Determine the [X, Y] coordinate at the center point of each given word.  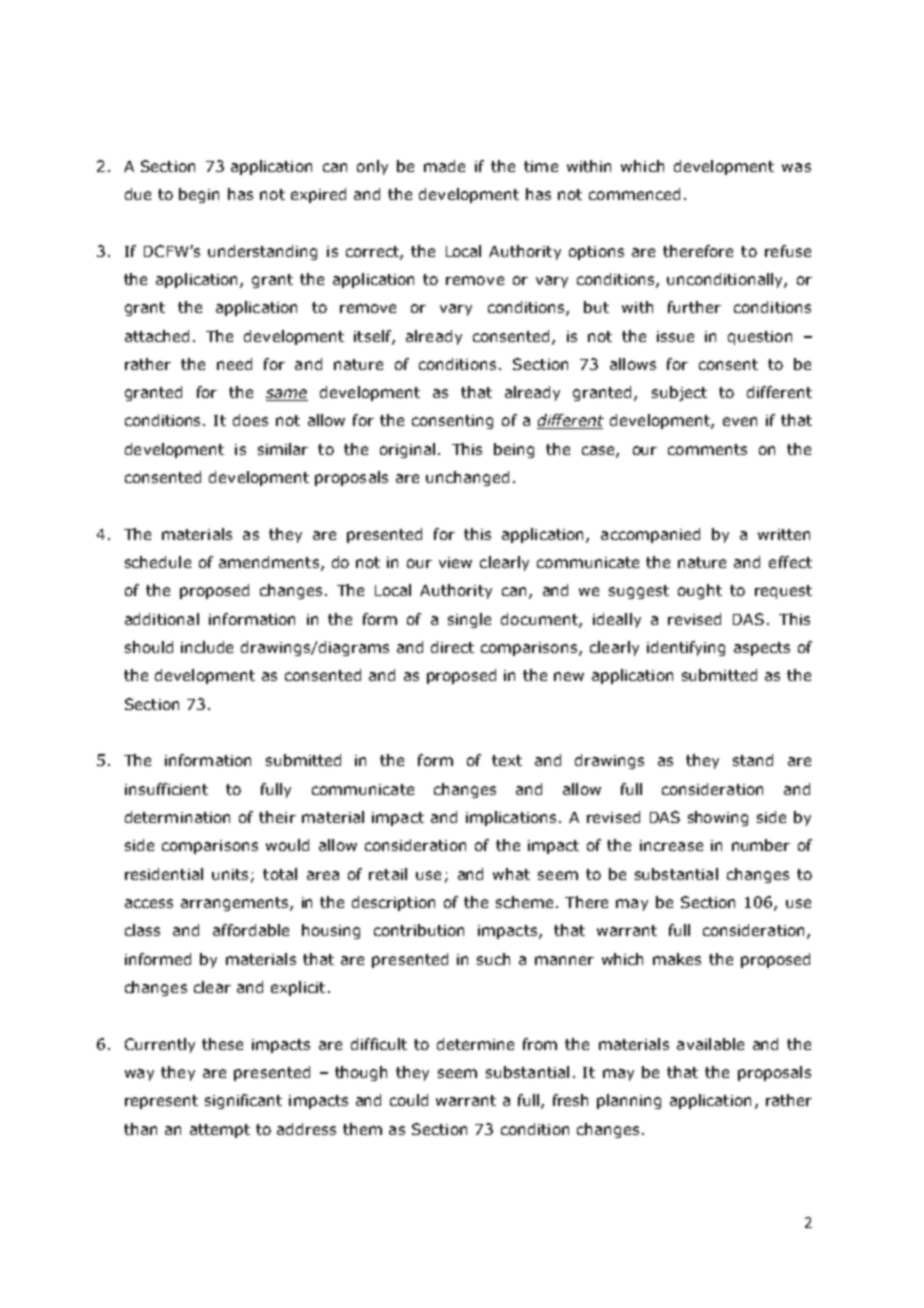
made [444, 166]
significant [243, 1101]
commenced [634, 194]
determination [177, 817]
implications [511, 818]
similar [283, 449]
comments [707, 449]
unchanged [467, 478]
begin [199, 195]
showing [718, 818]
